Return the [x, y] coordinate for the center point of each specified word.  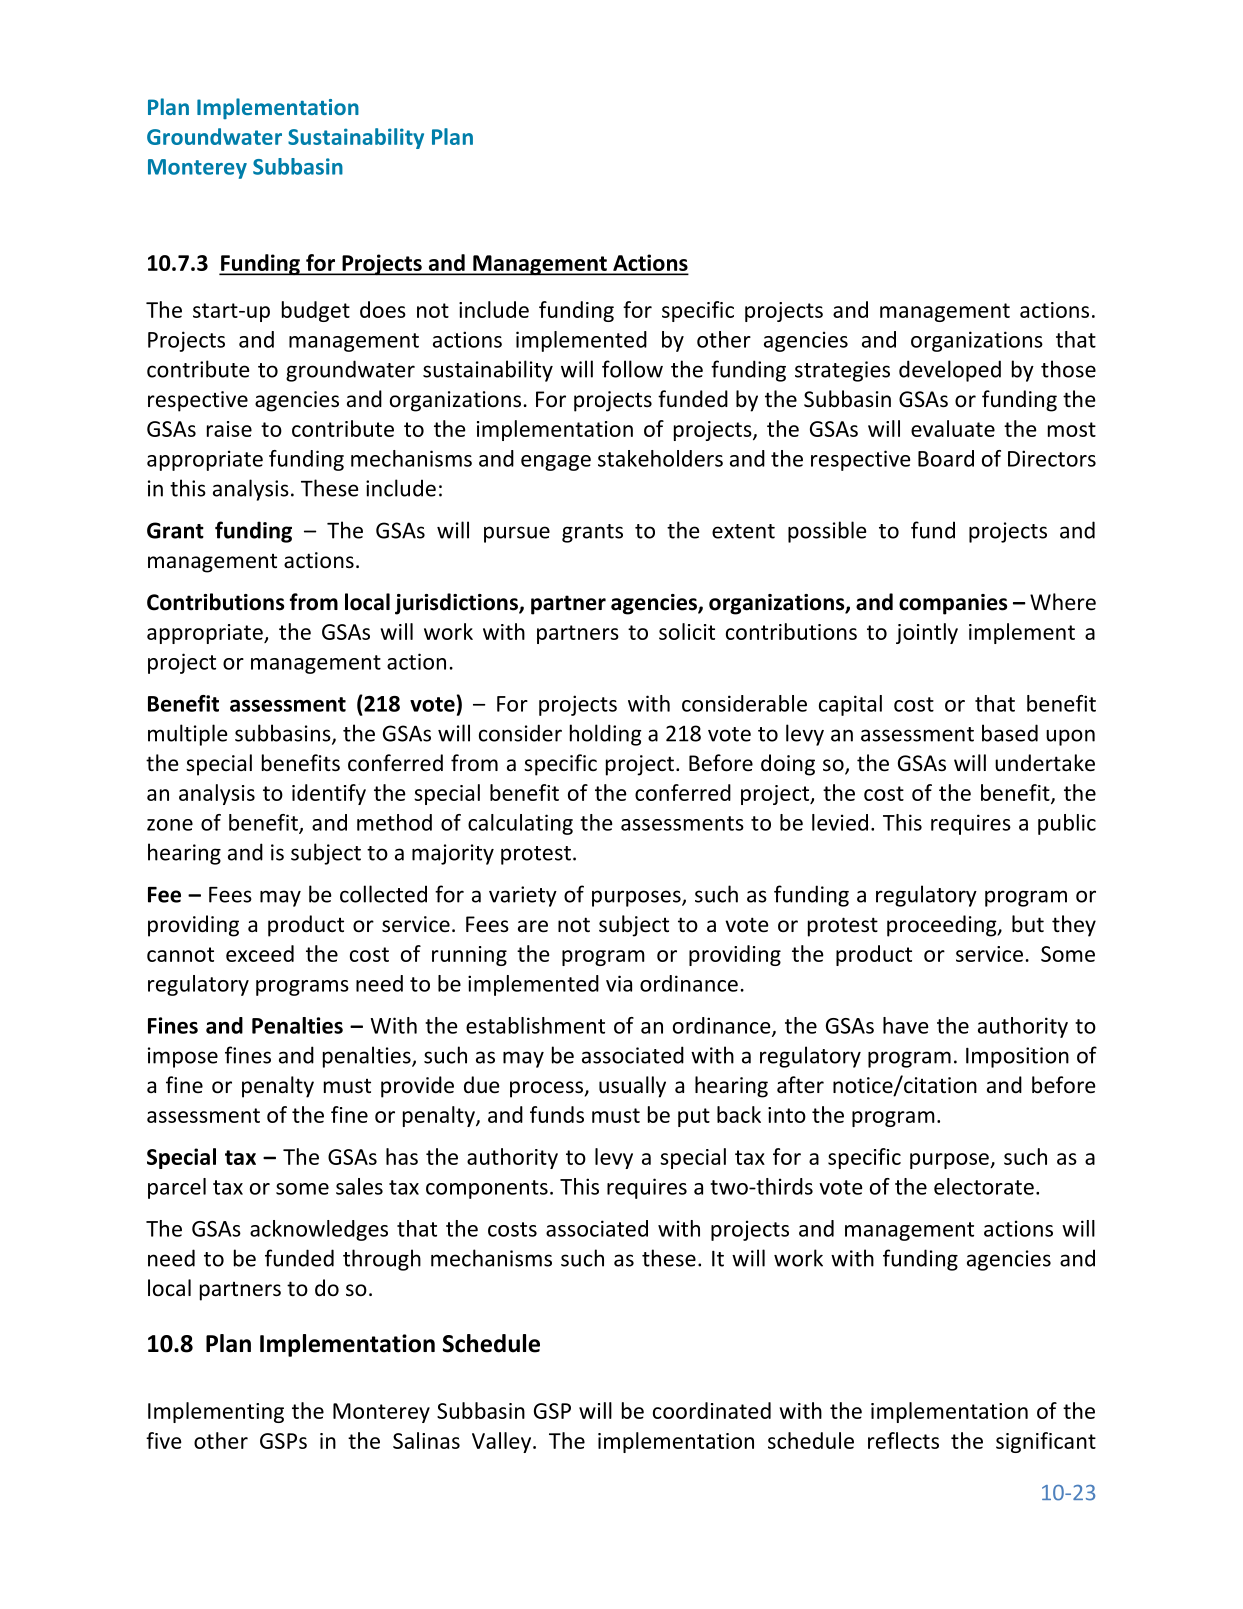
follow [632, 369]
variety [523, 896]
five [164, 1440]
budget [316, 311]
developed [950, 371]
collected [383, 894]
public [1067, 824]
